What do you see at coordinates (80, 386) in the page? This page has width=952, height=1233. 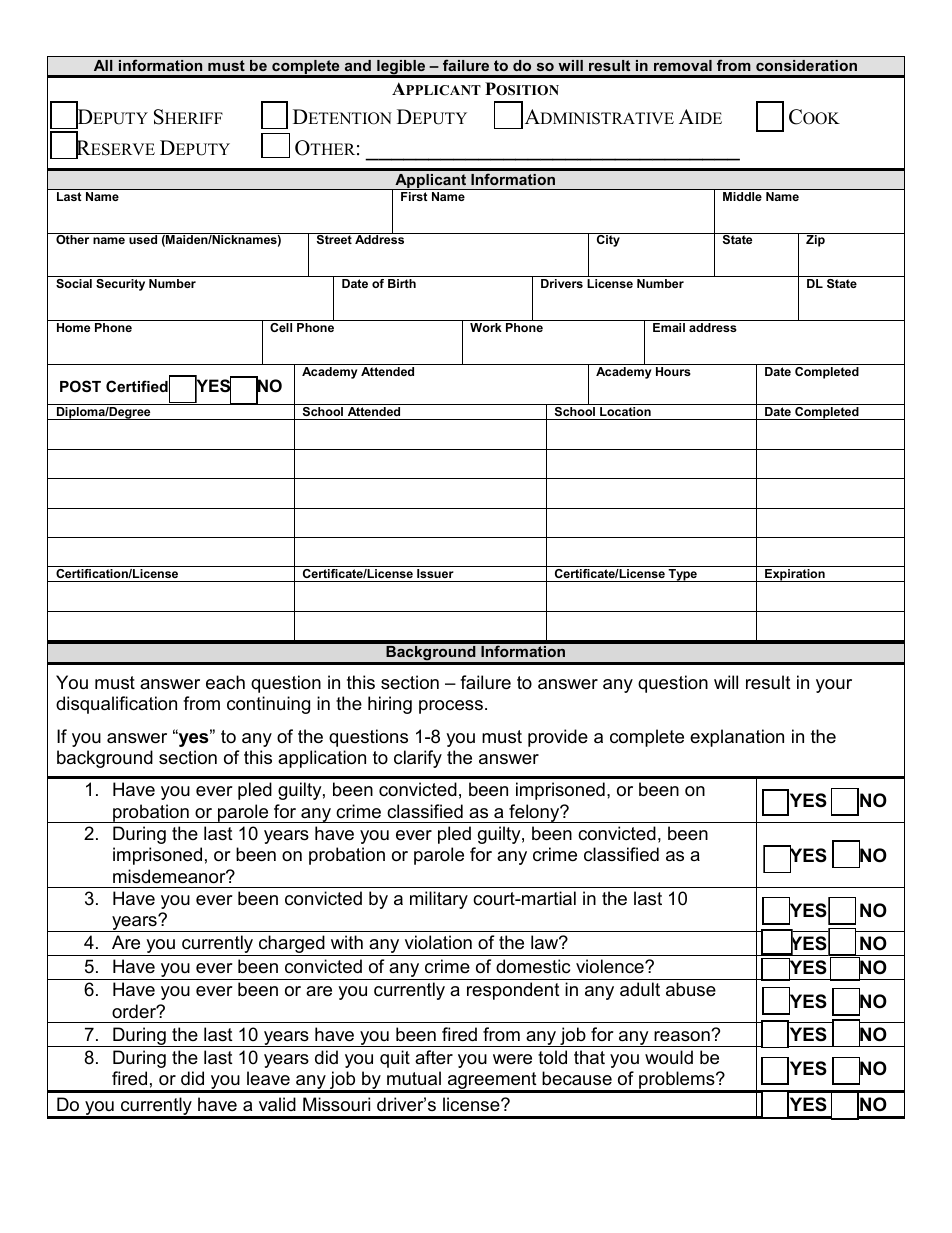 I see `POST` at bounding box center [80, 386].
